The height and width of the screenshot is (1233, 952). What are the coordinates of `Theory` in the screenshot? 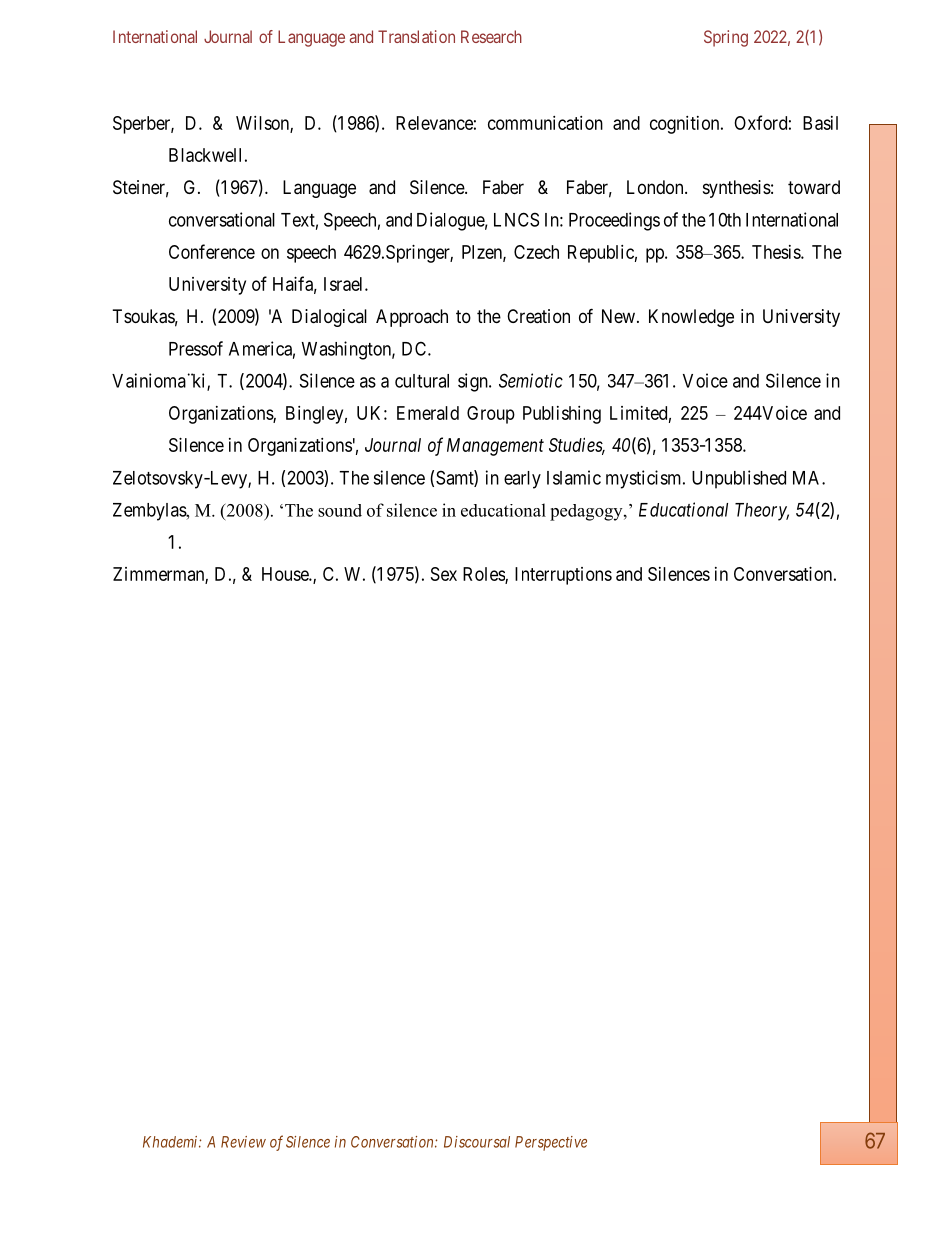 It's located at (762, 512).
